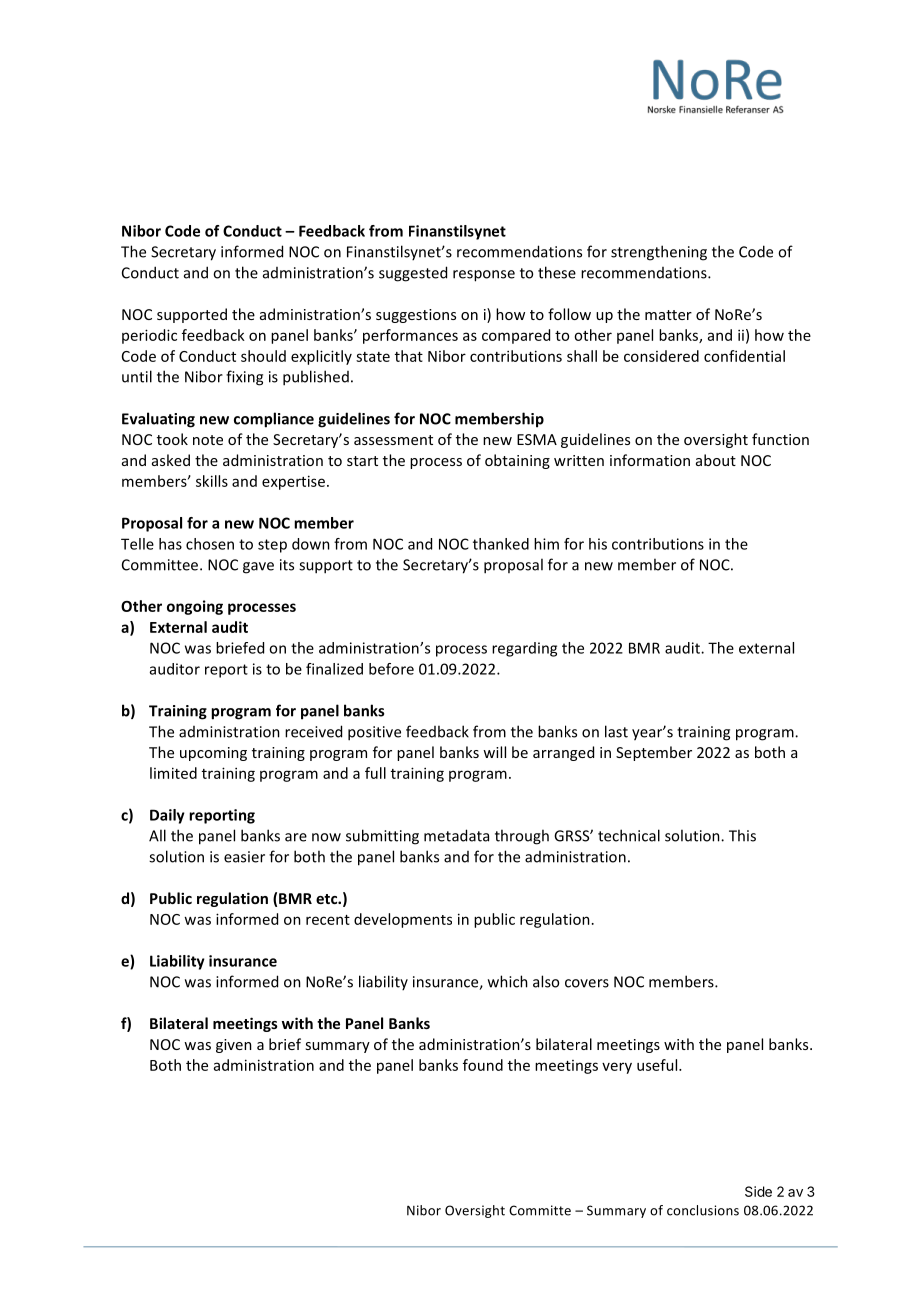 The width and height of the page is (924, 1308). I want to click on found, so click(483, 1065).
